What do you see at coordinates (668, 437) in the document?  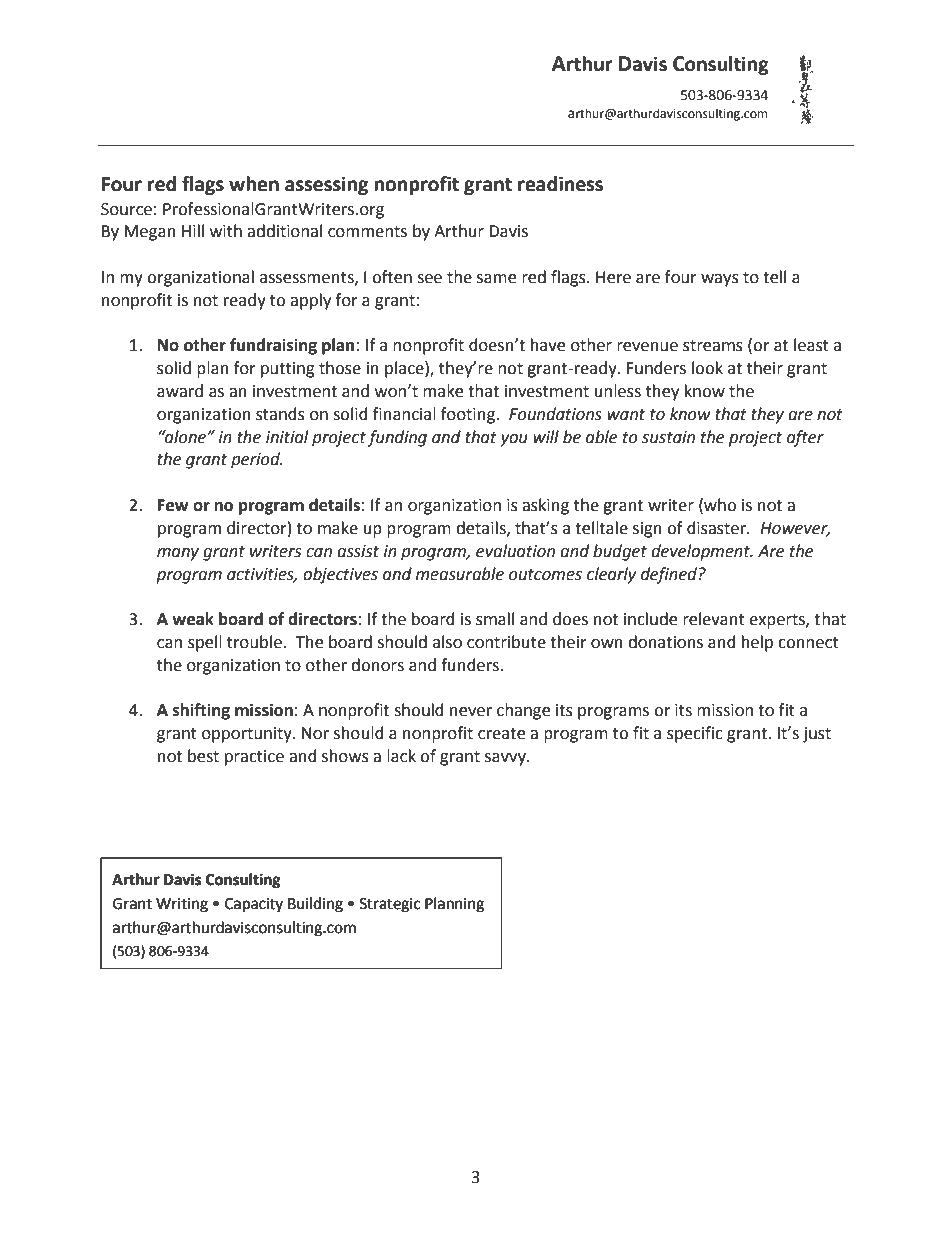 I see `sustain` at bounding box center [668, 437].
